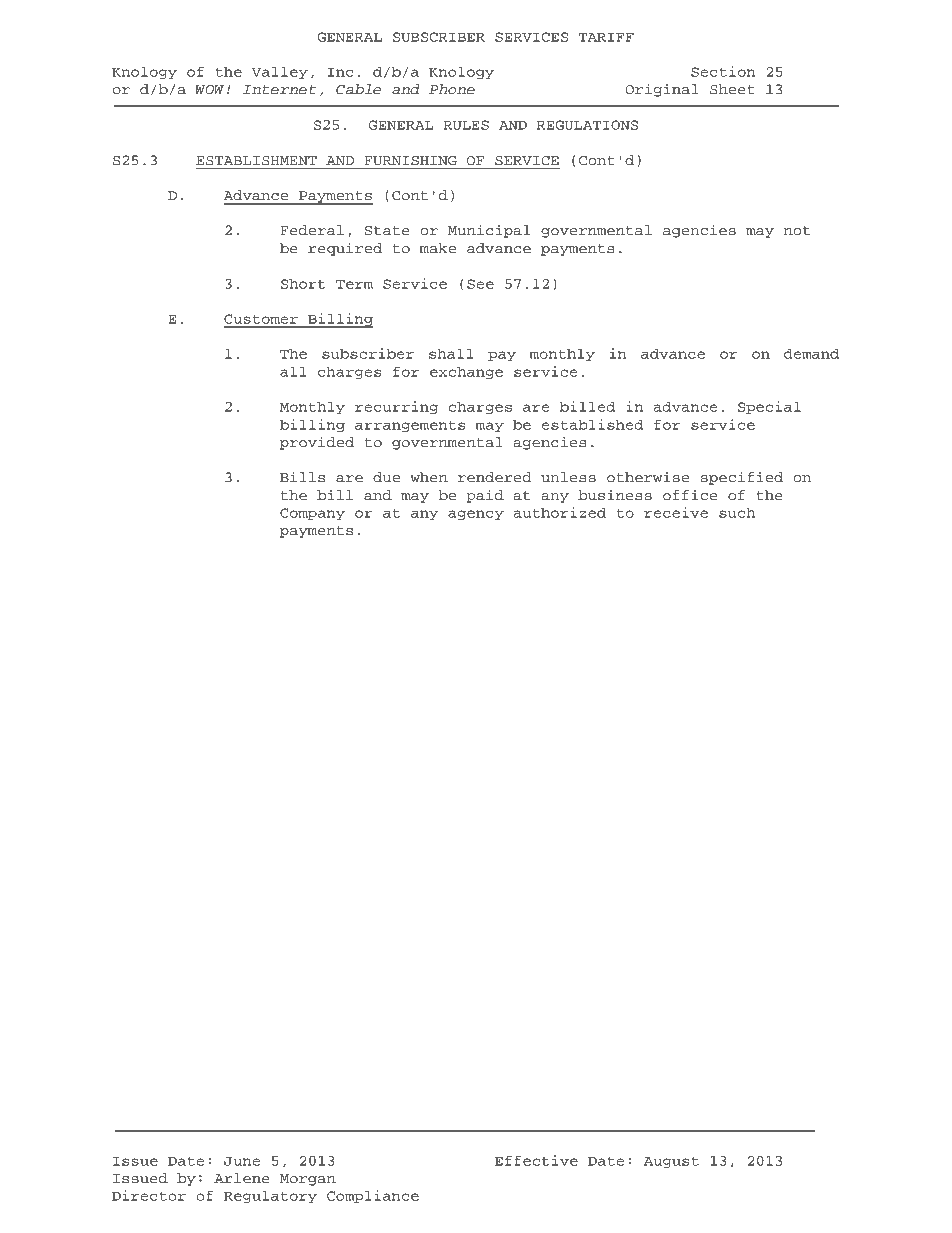 The image size is (952, 1233). What do you see at coordinates (480, 284) in the document?
I see `See` at bounding box center [480, 284].
